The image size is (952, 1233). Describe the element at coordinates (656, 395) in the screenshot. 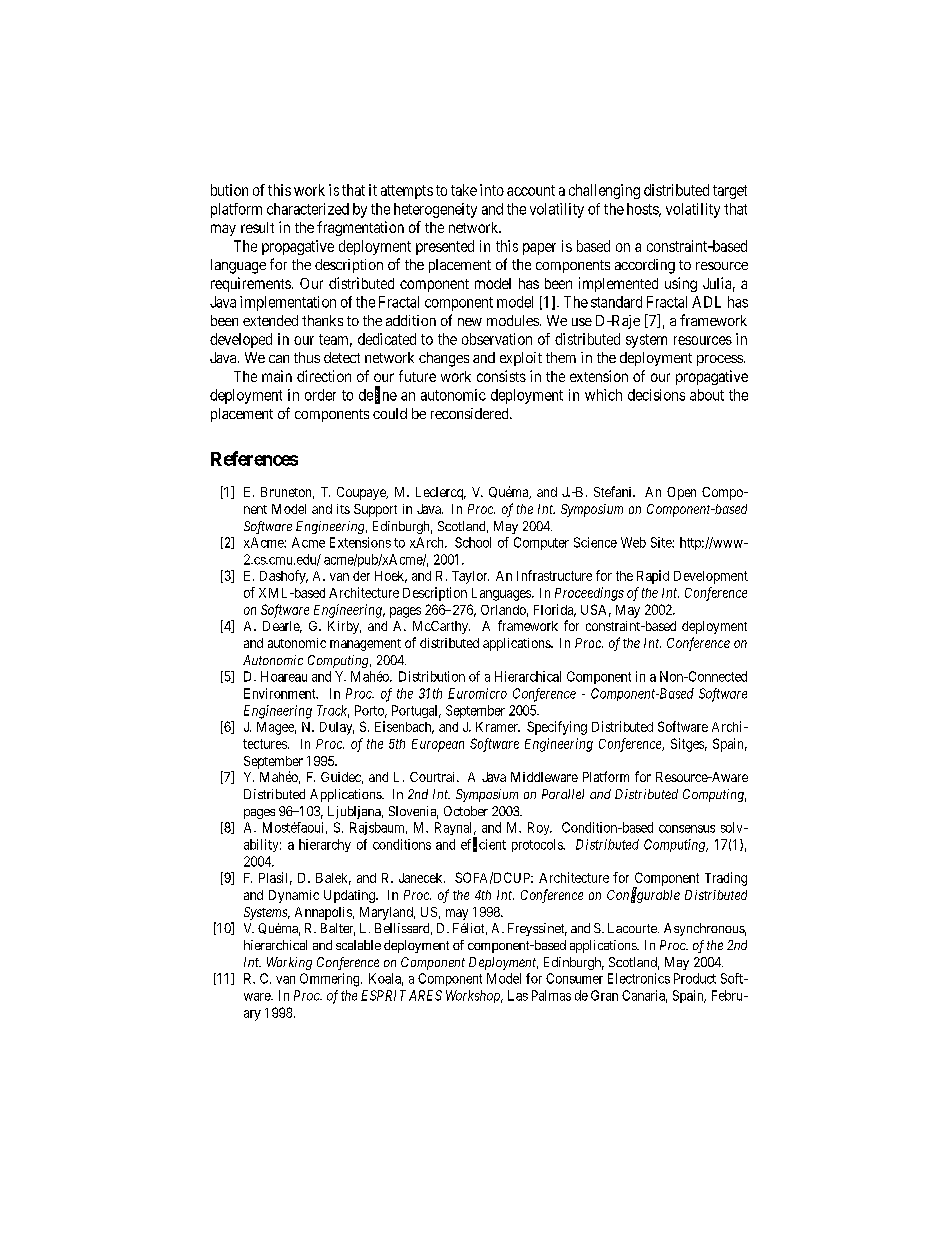

I see `decisions` at that location.
